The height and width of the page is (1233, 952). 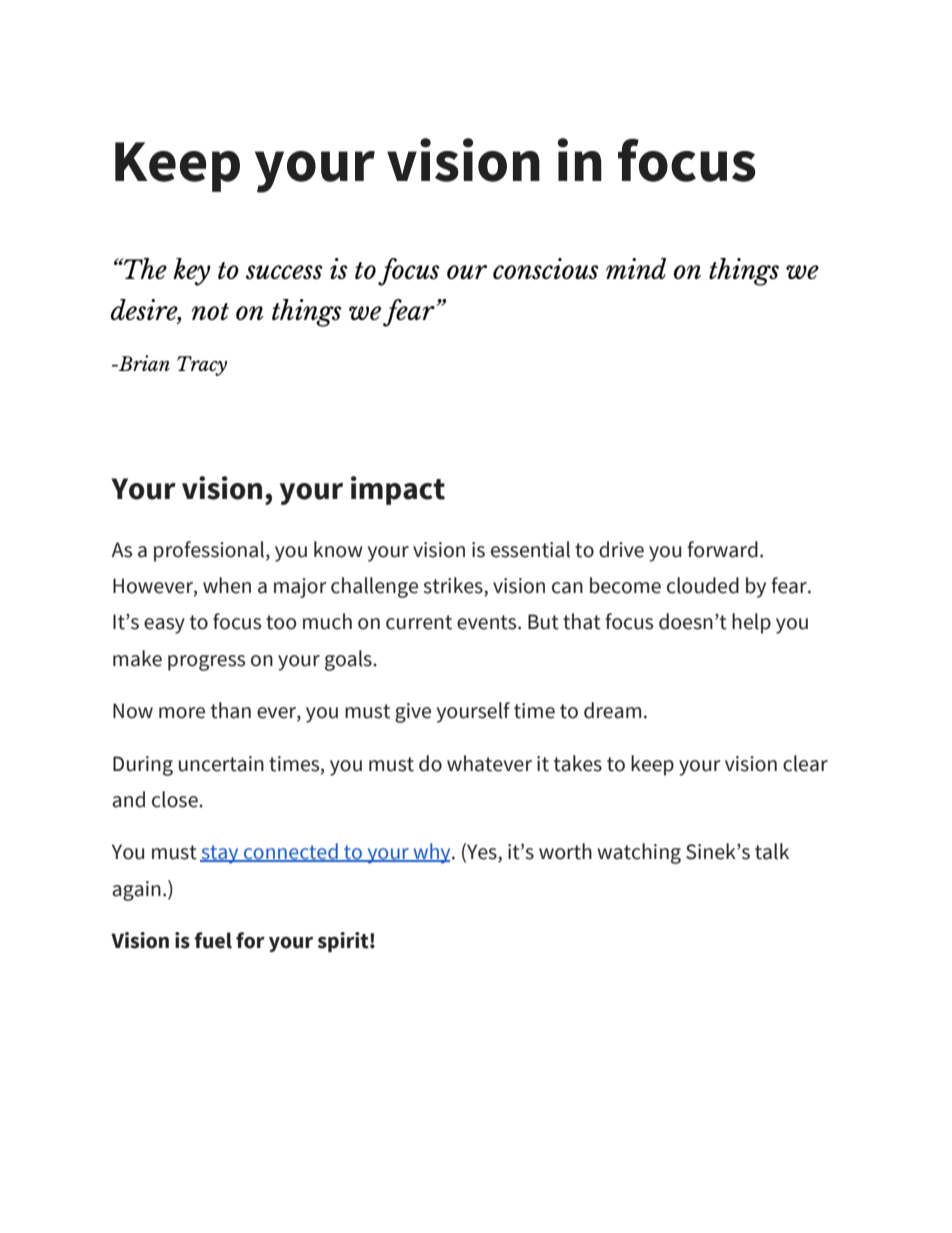 I want to click on impact, so click(x=398, y=490).
